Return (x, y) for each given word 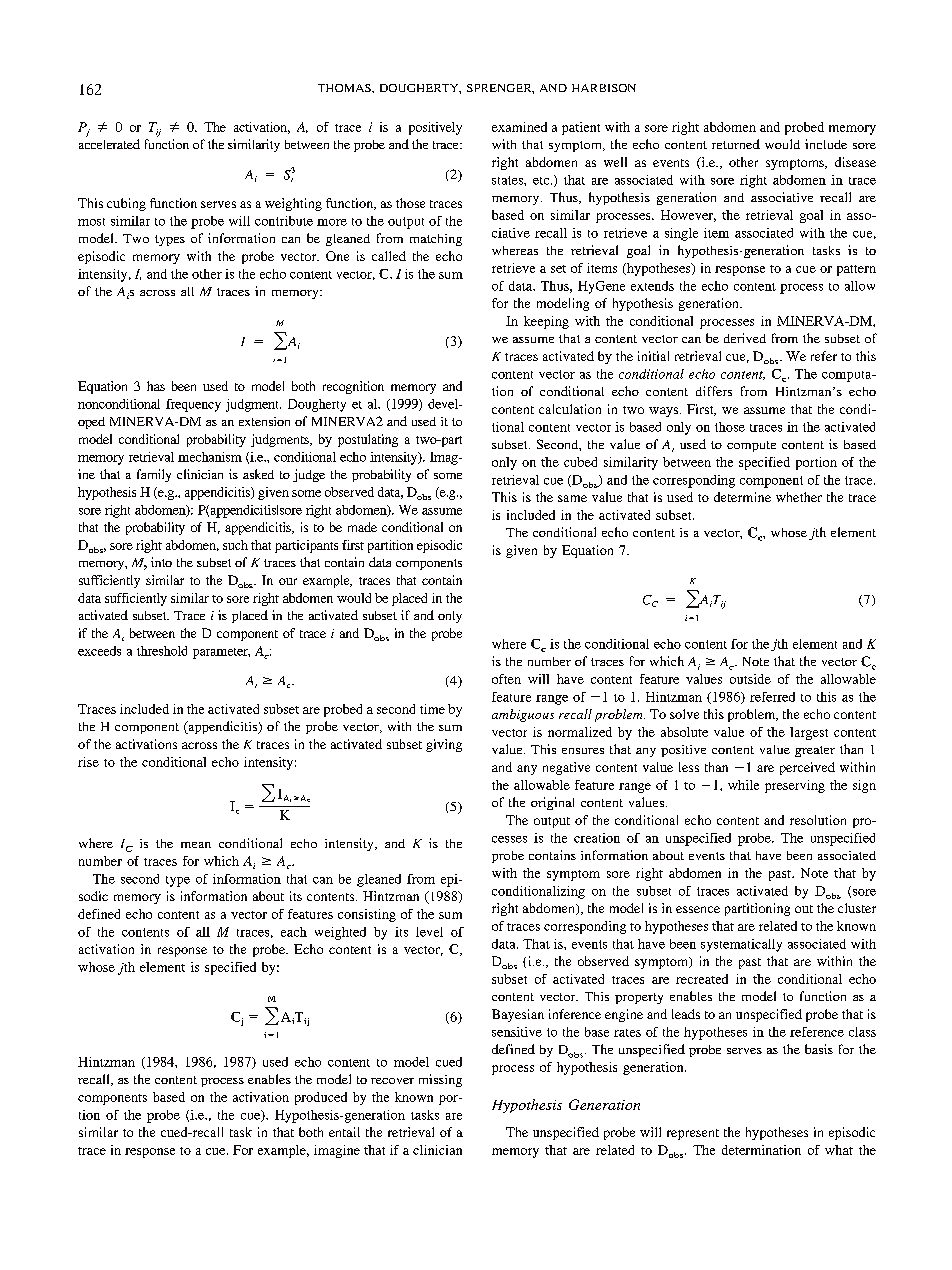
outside (750, 679)
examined (519, 127)
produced (321, 1098)
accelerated (109, 144)
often (506, 679)
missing (440, 1080)
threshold (162, 651)
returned (736, 144)
